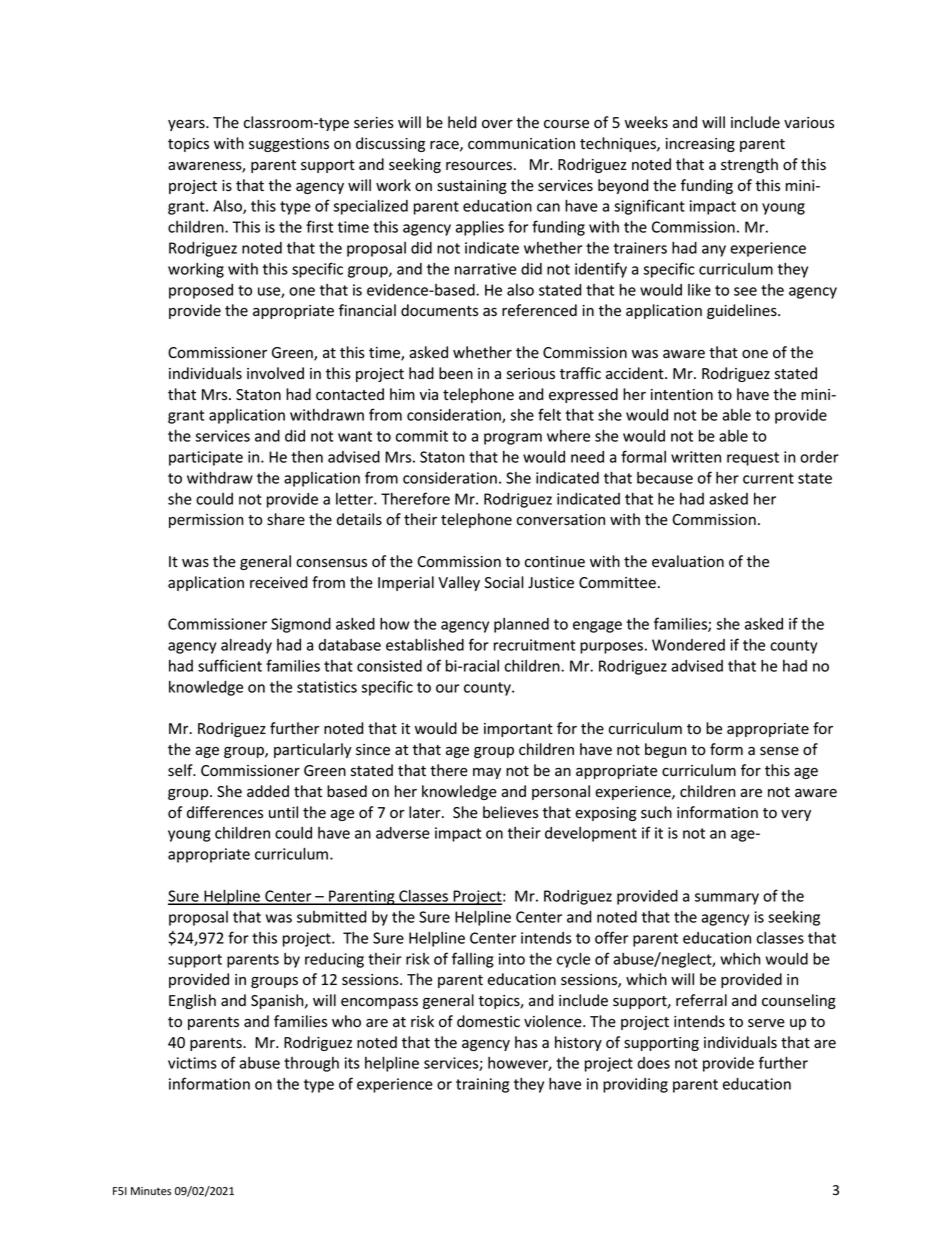  I want to click on strength, so click(749, 165).
